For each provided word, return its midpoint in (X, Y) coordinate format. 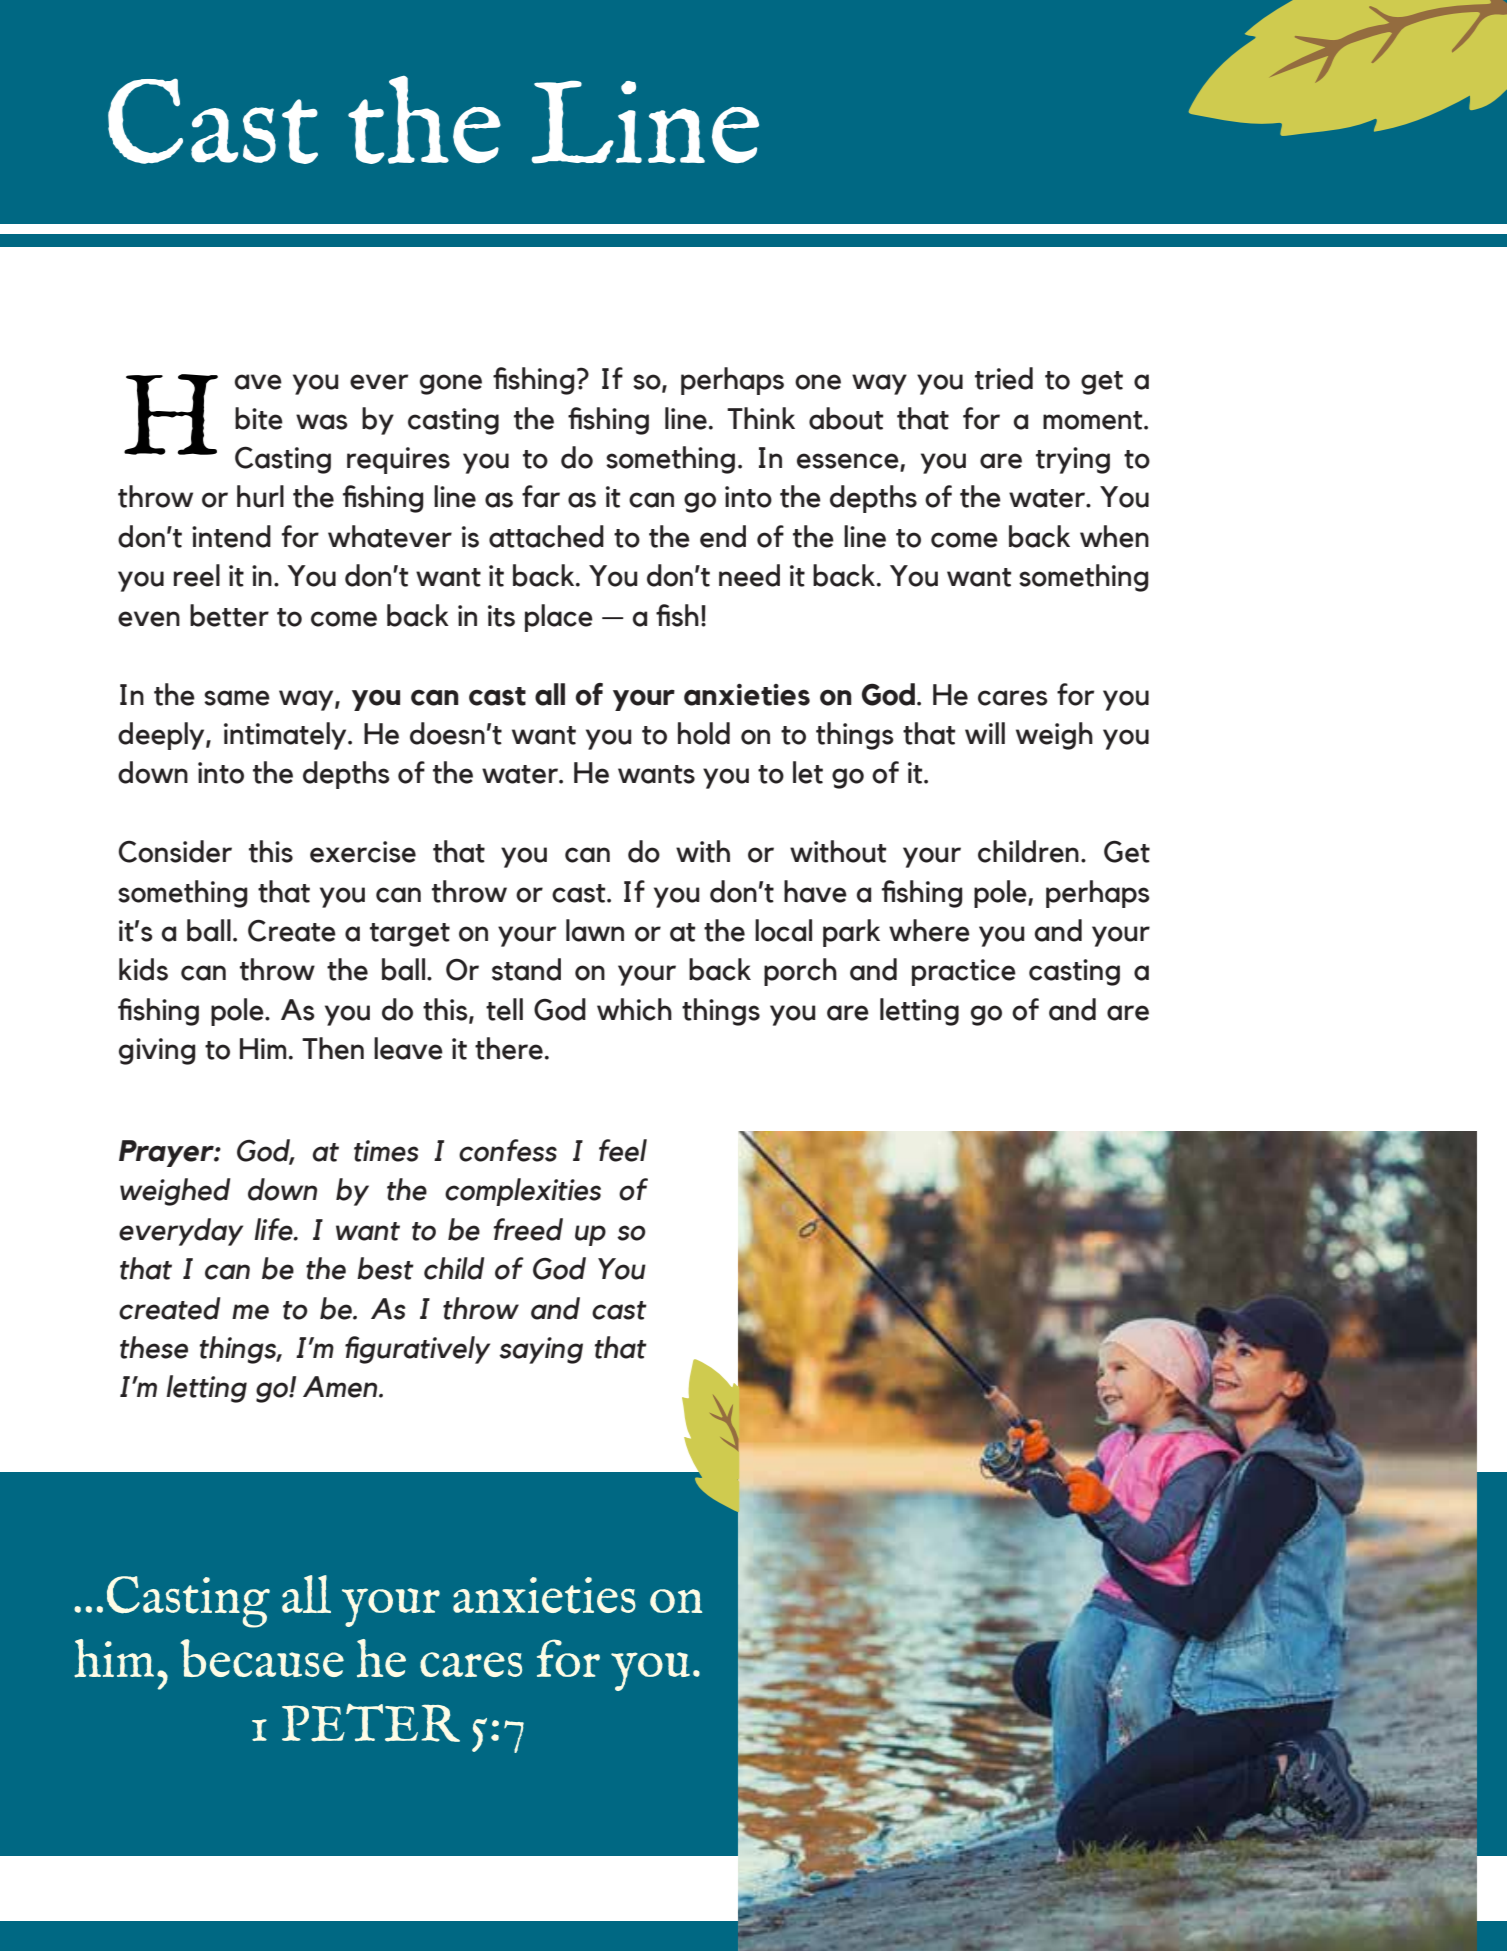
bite (259, 418)
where (929, 930)
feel (623, 1150)
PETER (371, 1722)
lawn (595, 930)
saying (541, 1350)
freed (528, 1229)
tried (1004, 378)
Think (761, 418)
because (262, 1658)
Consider (175, 851)
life (274, 1229)
